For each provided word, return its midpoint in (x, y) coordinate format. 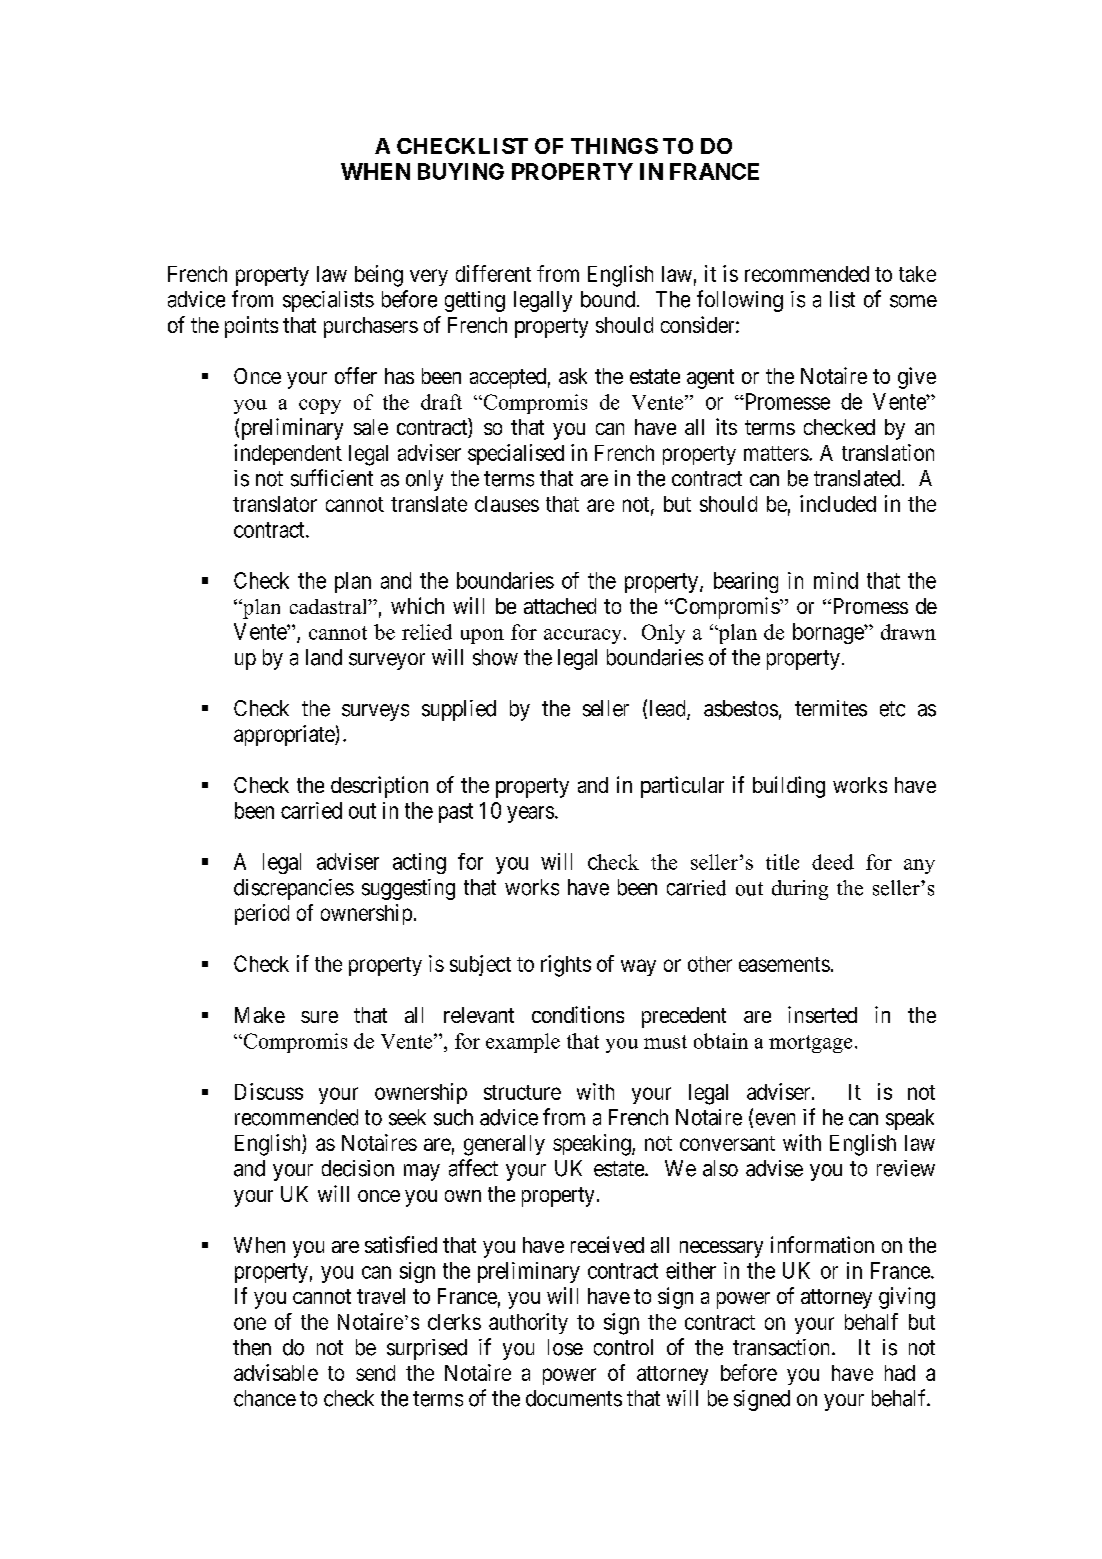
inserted (822, 1014)
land (324, 657)
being (379, 276)
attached (560, 606)
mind (836, 580)
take (917, 274)
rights (566, 966)
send (375, 1373)
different (493, 273)
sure (319, 1017)
